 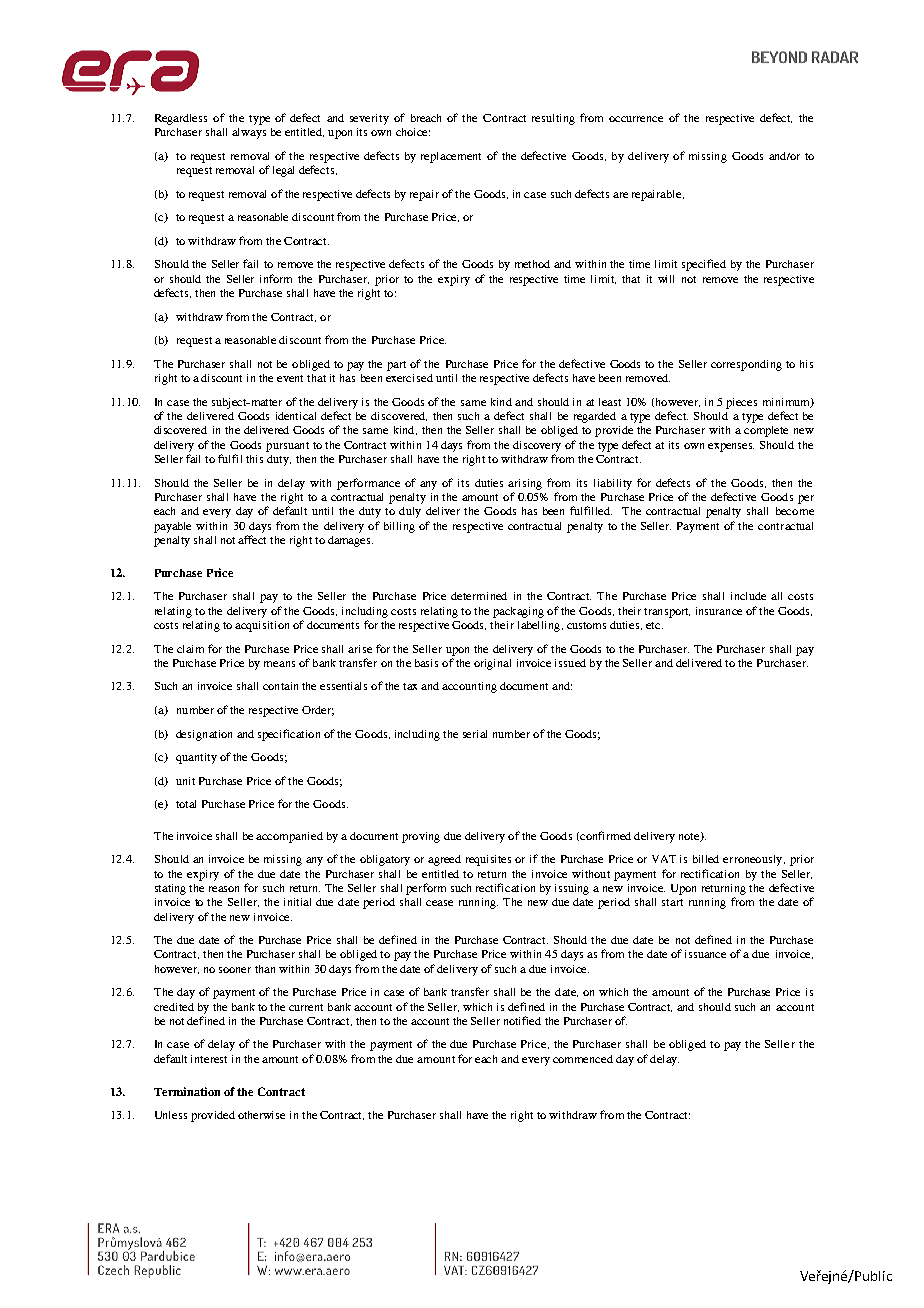 What do you see at coordinates (289, 837) in the document?
I see `accompanied` at bounding box center [289, 837].
